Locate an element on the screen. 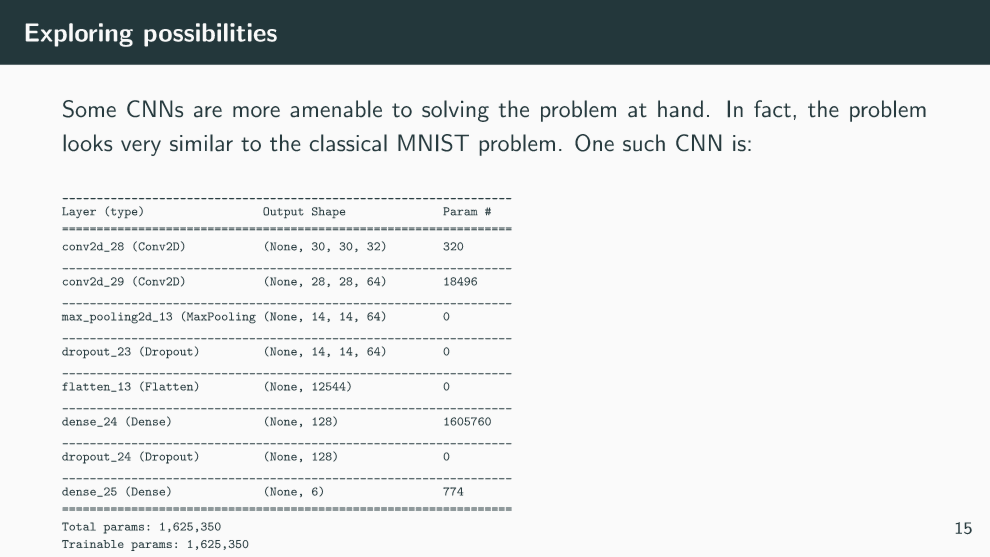 This screenshot has width=990, height=557. Output is located at coordinates (283, 213).
